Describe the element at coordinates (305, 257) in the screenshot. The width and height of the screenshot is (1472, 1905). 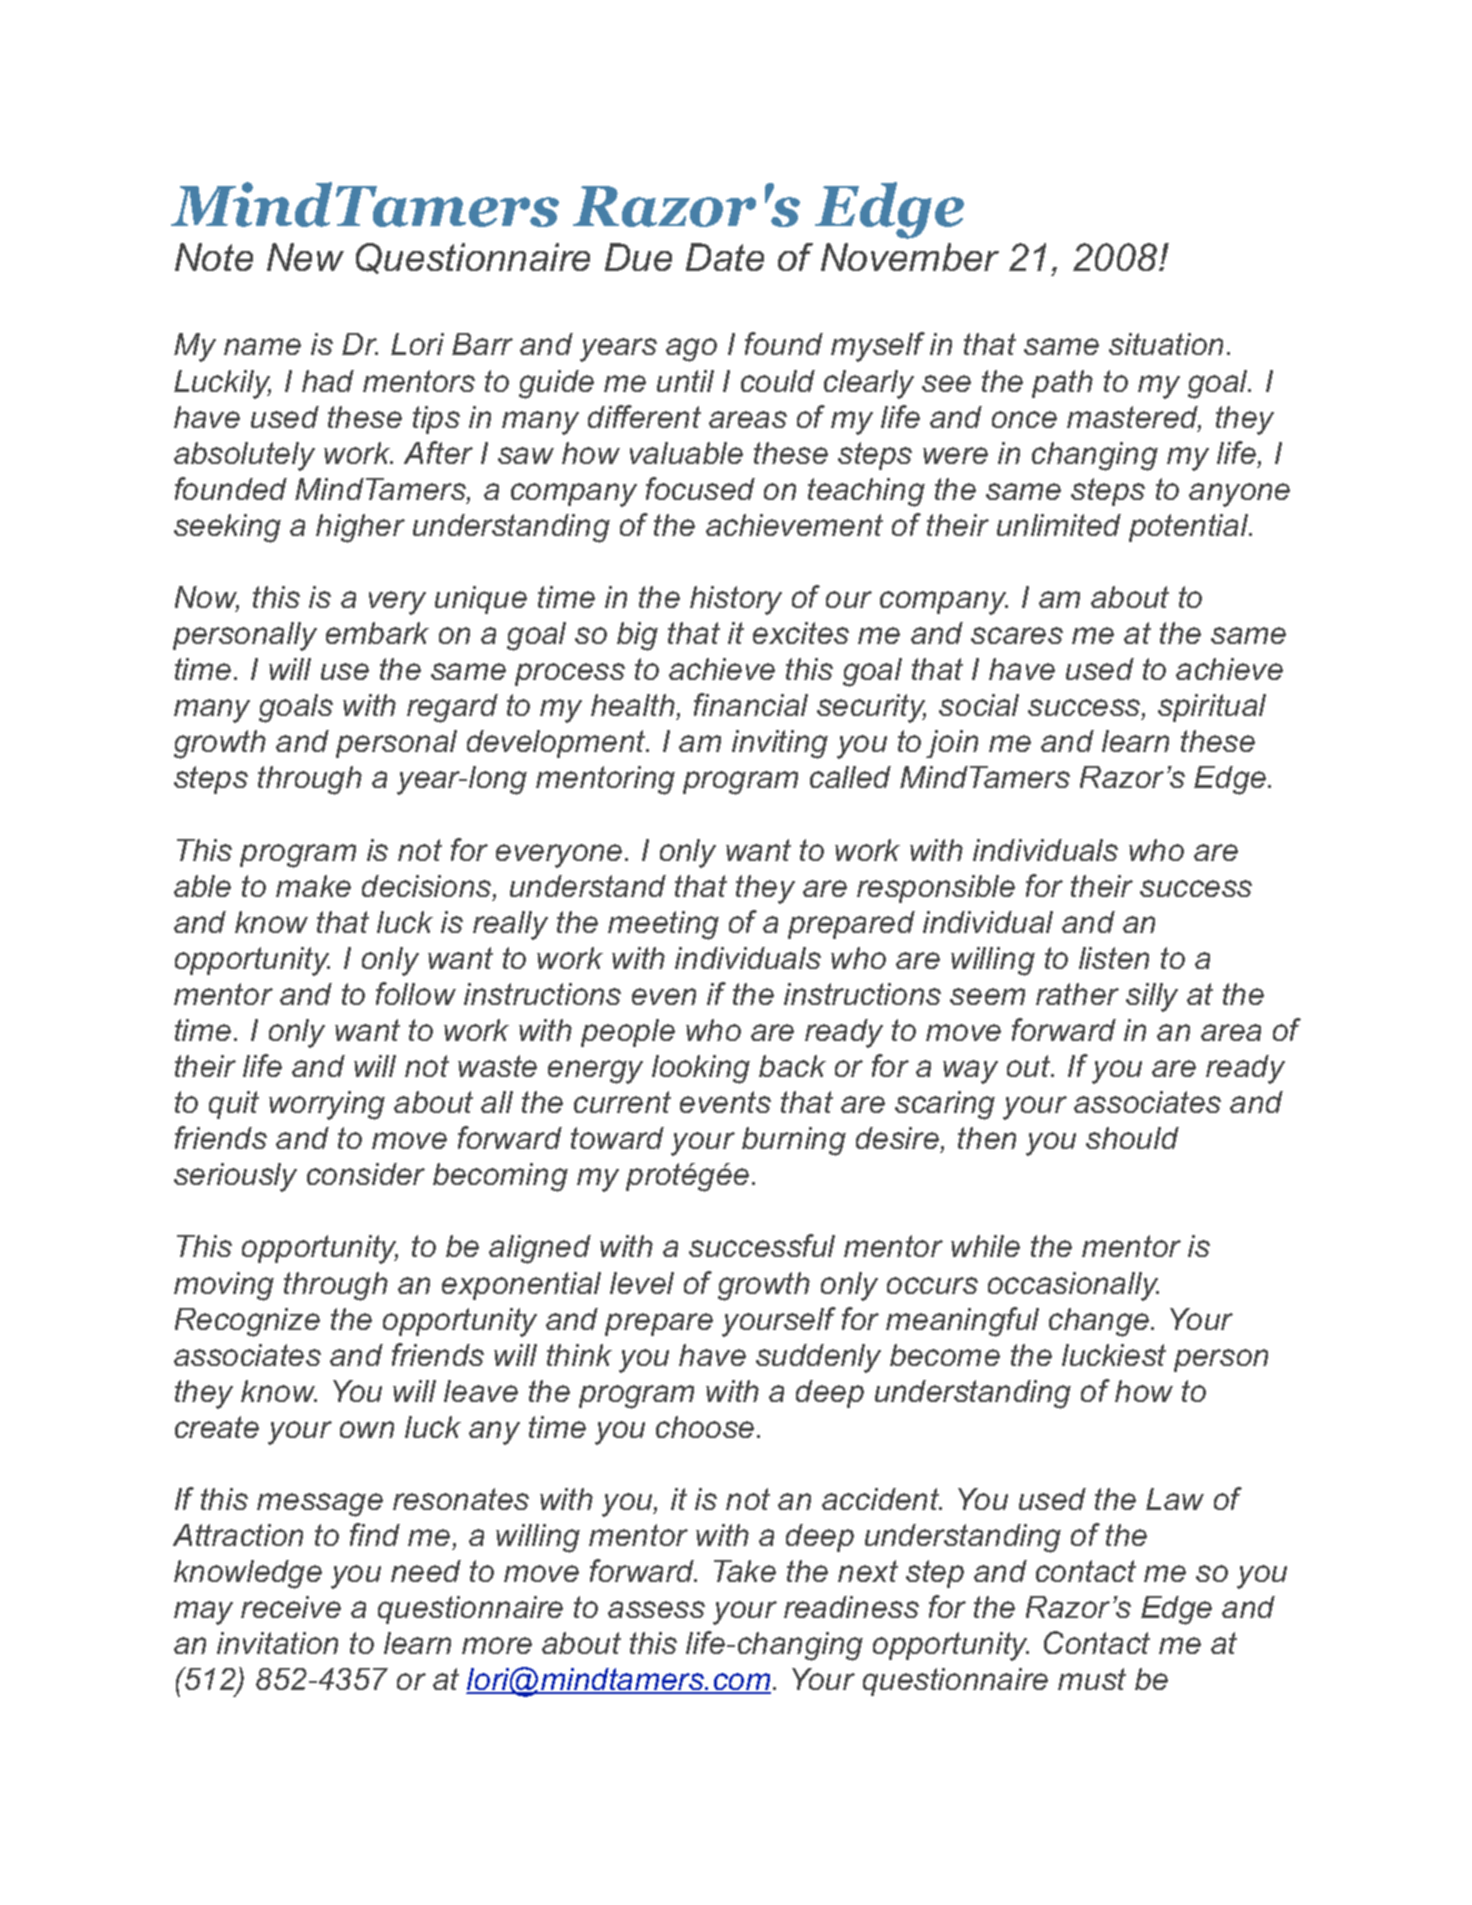
I see `New` at that location.
